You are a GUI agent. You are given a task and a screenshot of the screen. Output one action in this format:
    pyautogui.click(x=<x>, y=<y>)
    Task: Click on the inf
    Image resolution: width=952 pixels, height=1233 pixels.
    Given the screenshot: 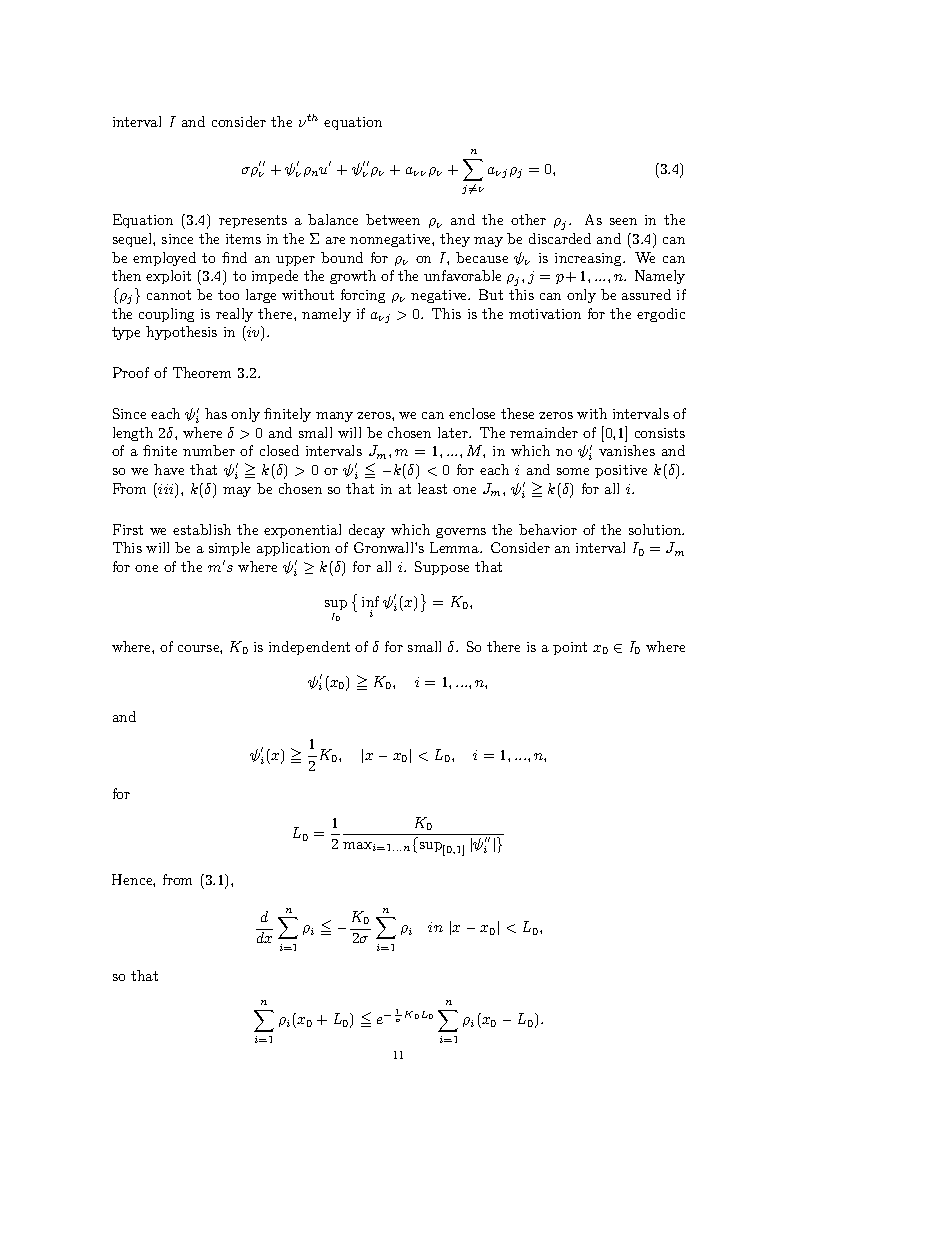 What is the action you would take?
    pyautogui.click(x=370, y=601)
